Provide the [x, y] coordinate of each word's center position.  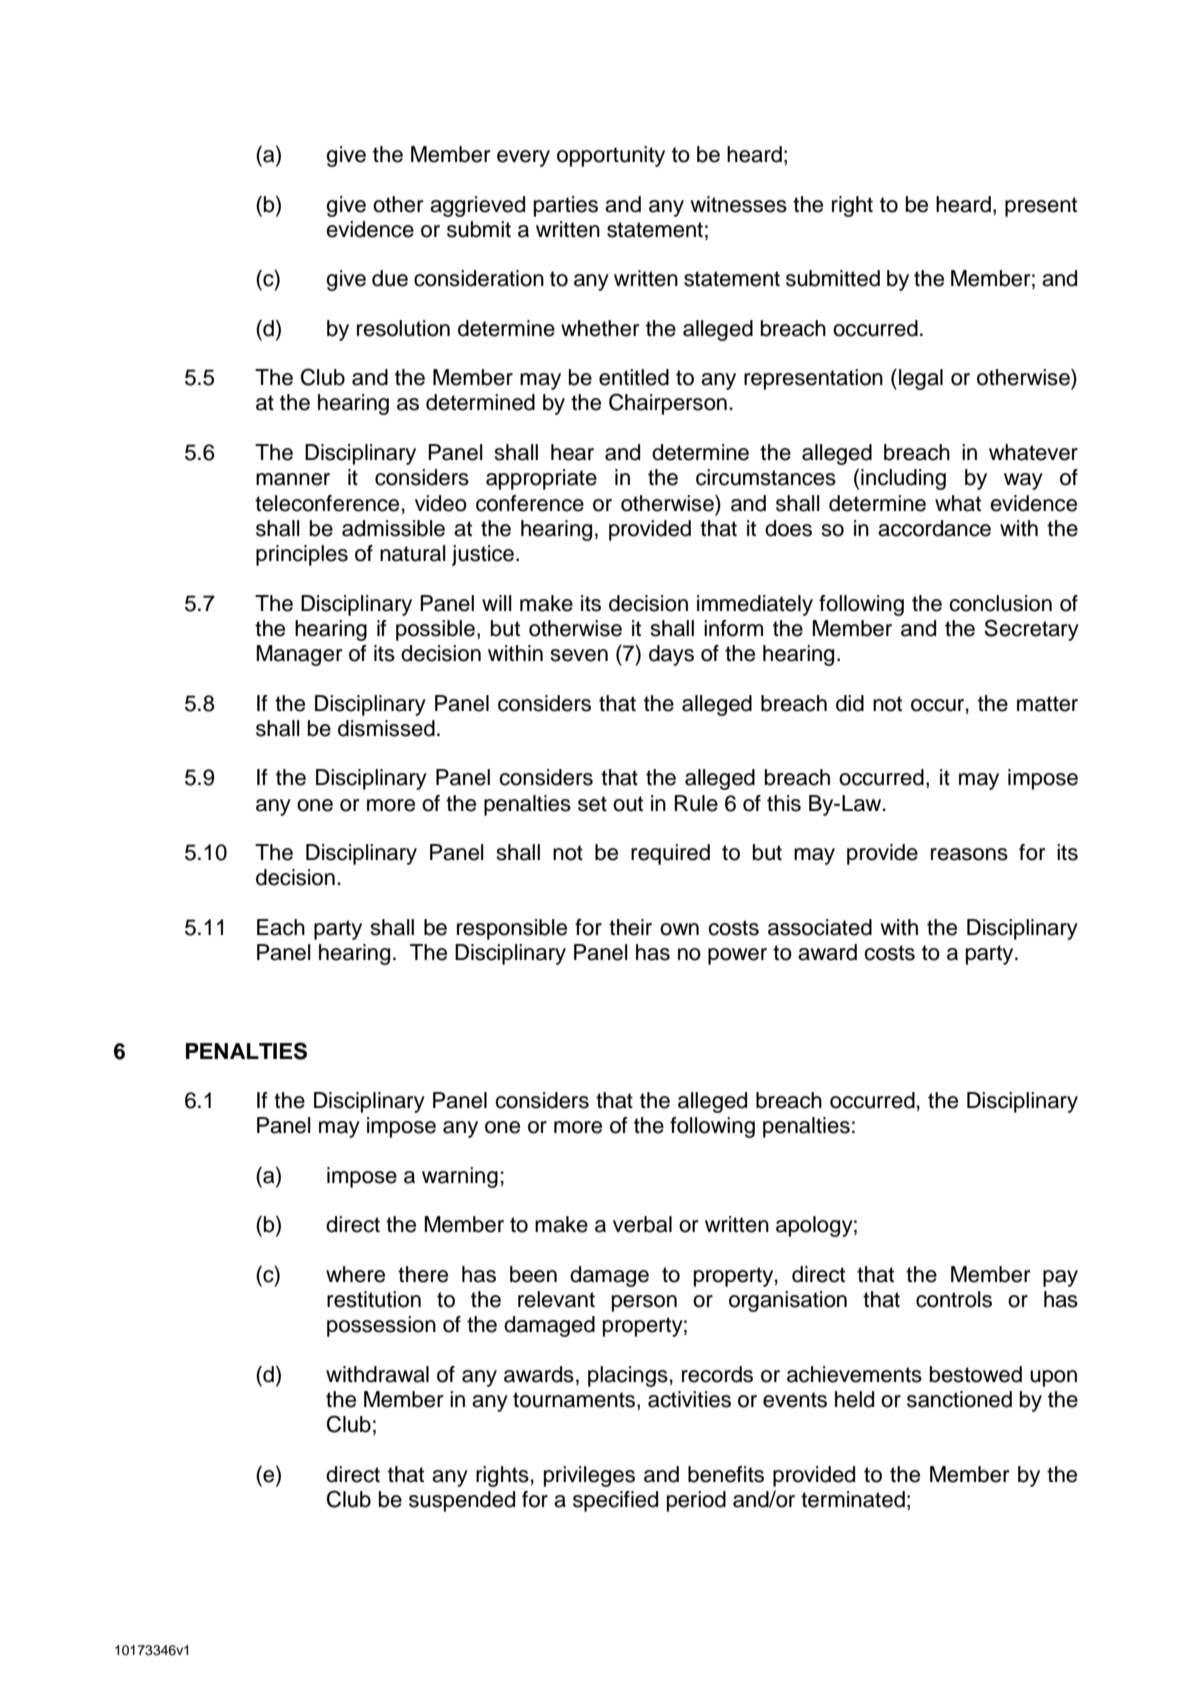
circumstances [766, 477]
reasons [969, 854]
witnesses [738, 204]
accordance [934, 528]
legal [921, 379]
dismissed [386, 728]
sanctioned [959, 1399]
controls [954, 1299]
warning [460, 1177]
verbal [642, 1224]
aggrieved [477, 206]
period [696, 1501]
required [670, 854]
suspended [462, 1501]
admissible [393, 528]
